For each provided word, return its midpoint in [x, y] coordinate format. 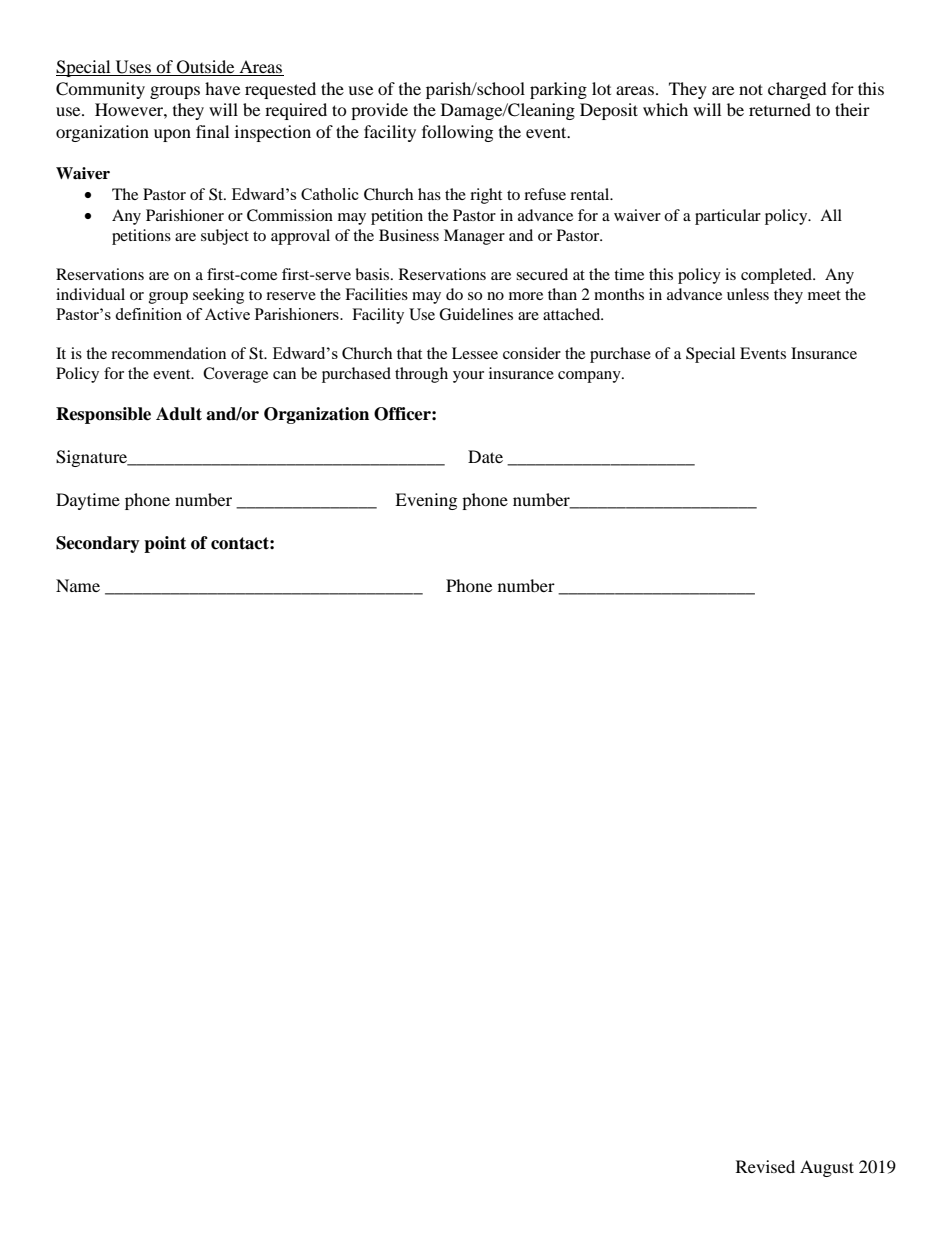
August [827, 1168]
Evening [426, 501]
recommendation [168, 353]
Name [78, 585]
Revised [765, 1166]
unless [748, 294]
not [751, 89]
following [457, 133]
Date [485, 456]
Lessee [475, 353]
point [165, 544]
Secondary [98, 544]
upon [172, 135]
